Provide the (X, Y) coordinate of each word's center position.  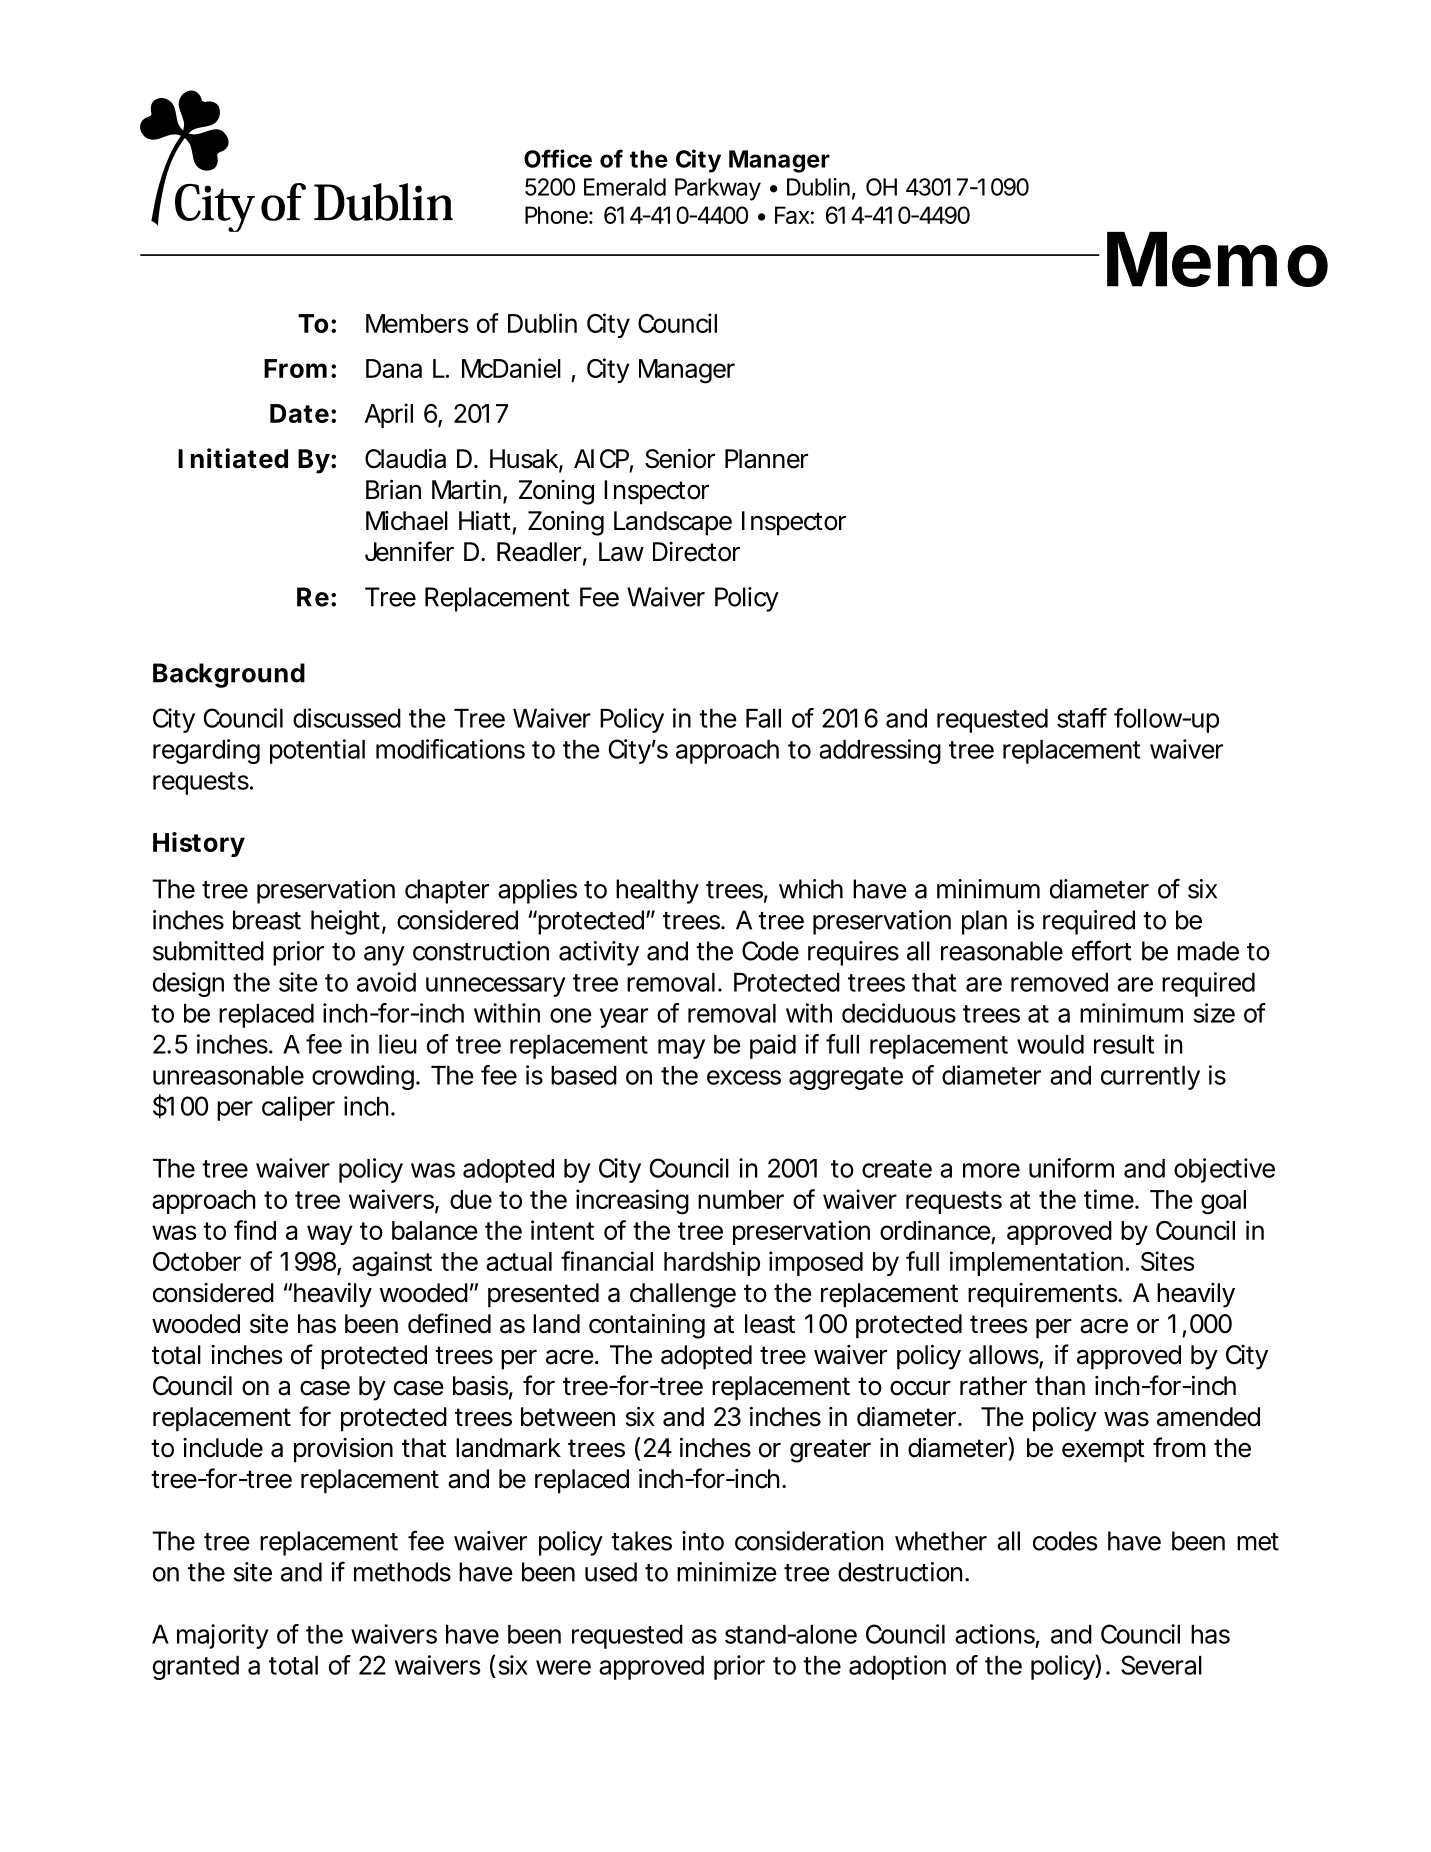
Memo (1217, 259)
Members (417, 323)
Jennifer (409, 551)
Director (696, 552)
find (255, 1230)
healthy (657, 891)
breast (267, 920)
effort (1102, 950)
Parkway (718, 189)
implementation (1036, 1263)
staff (1082, 718)
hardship (712, 1263)
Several (1161, 1665)
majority (223, 1636)
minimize (727, 1572)
